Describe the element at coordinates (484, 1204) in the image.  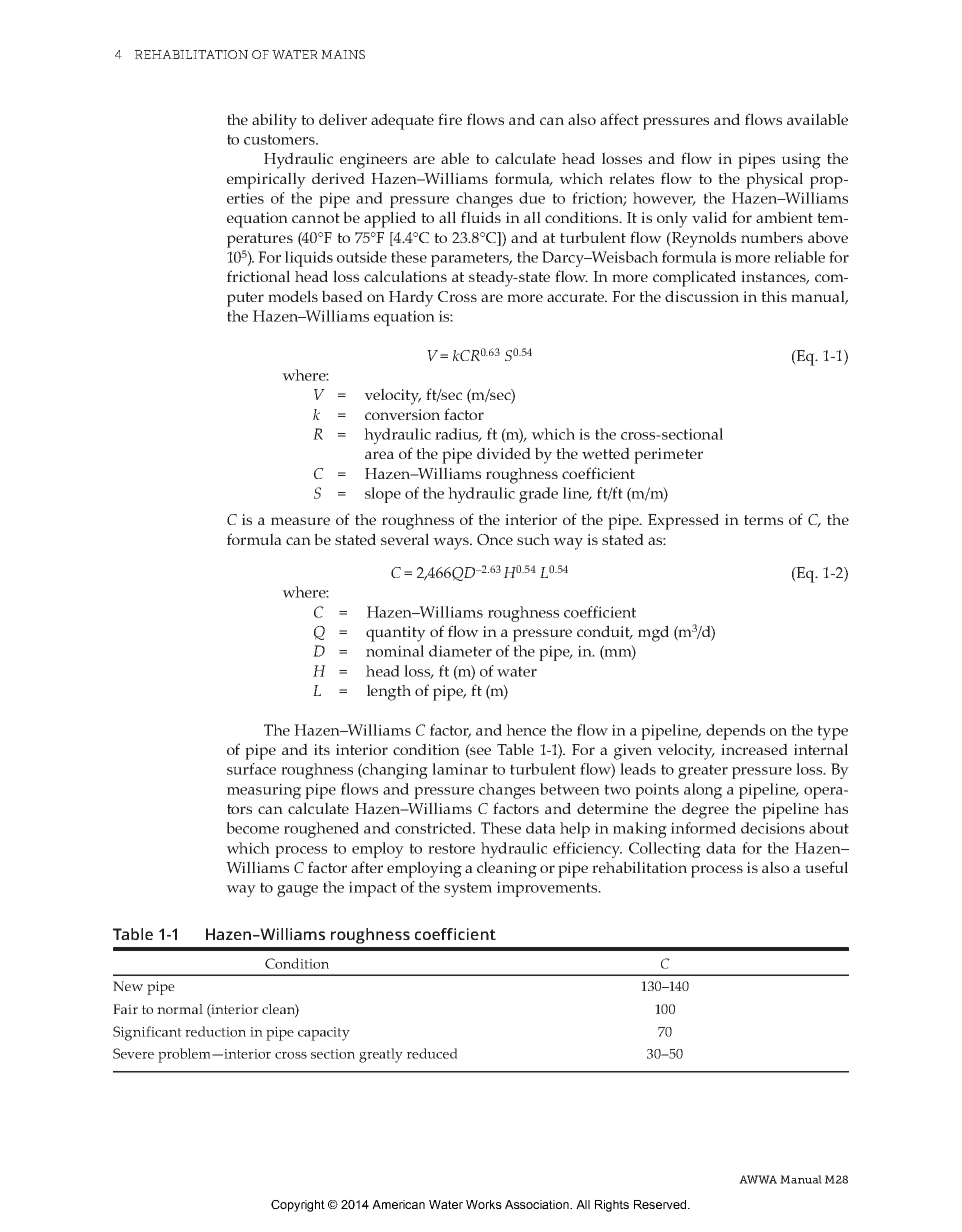
I see `Works` at that location.
